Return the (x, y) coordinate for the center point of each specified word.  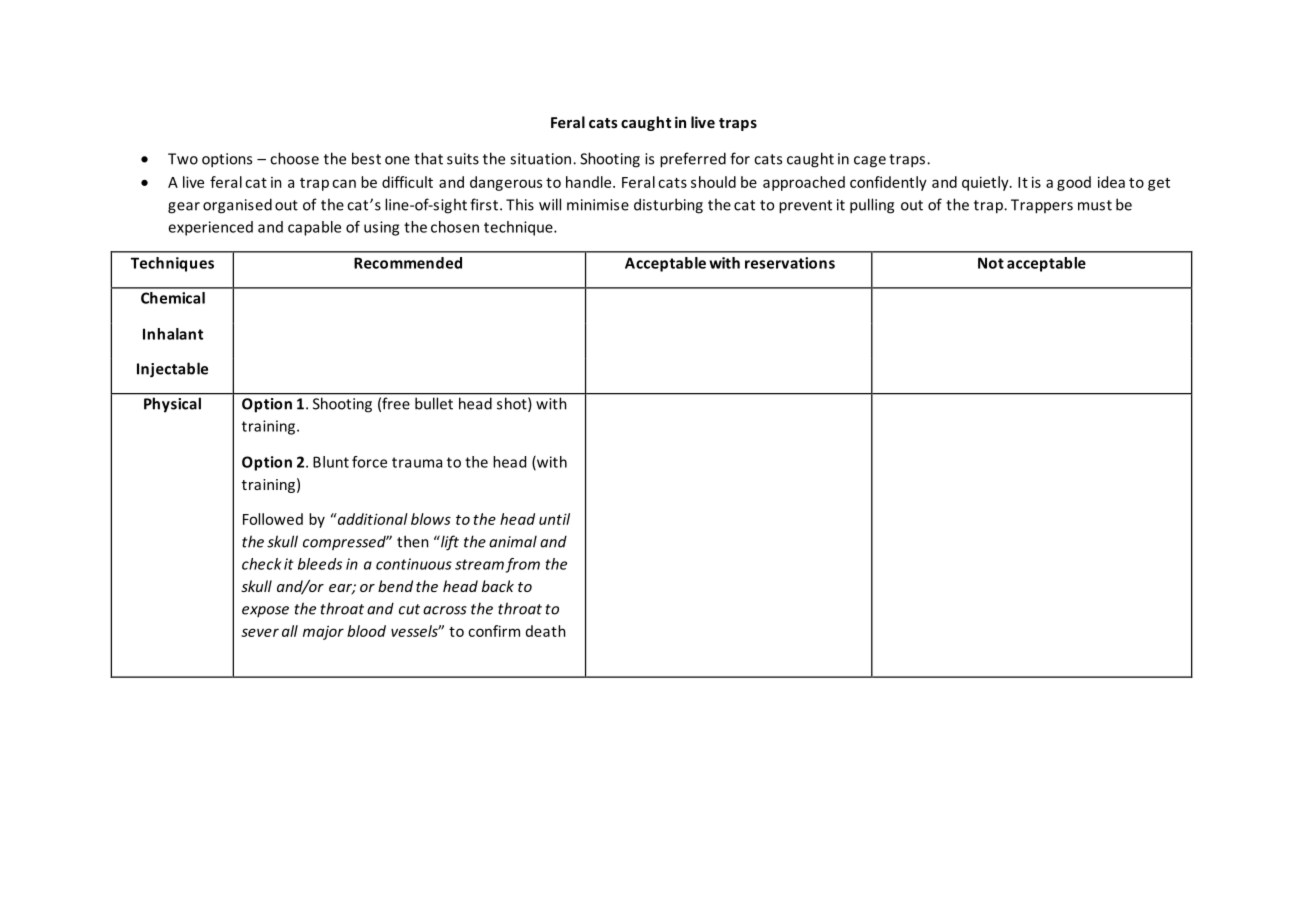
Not (991, 263)
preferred (693, 160)
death (546, 631)
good (1074, 183)
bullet (434, 404)
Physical (172, 405)
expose (265, 611)
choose (294, 158)
